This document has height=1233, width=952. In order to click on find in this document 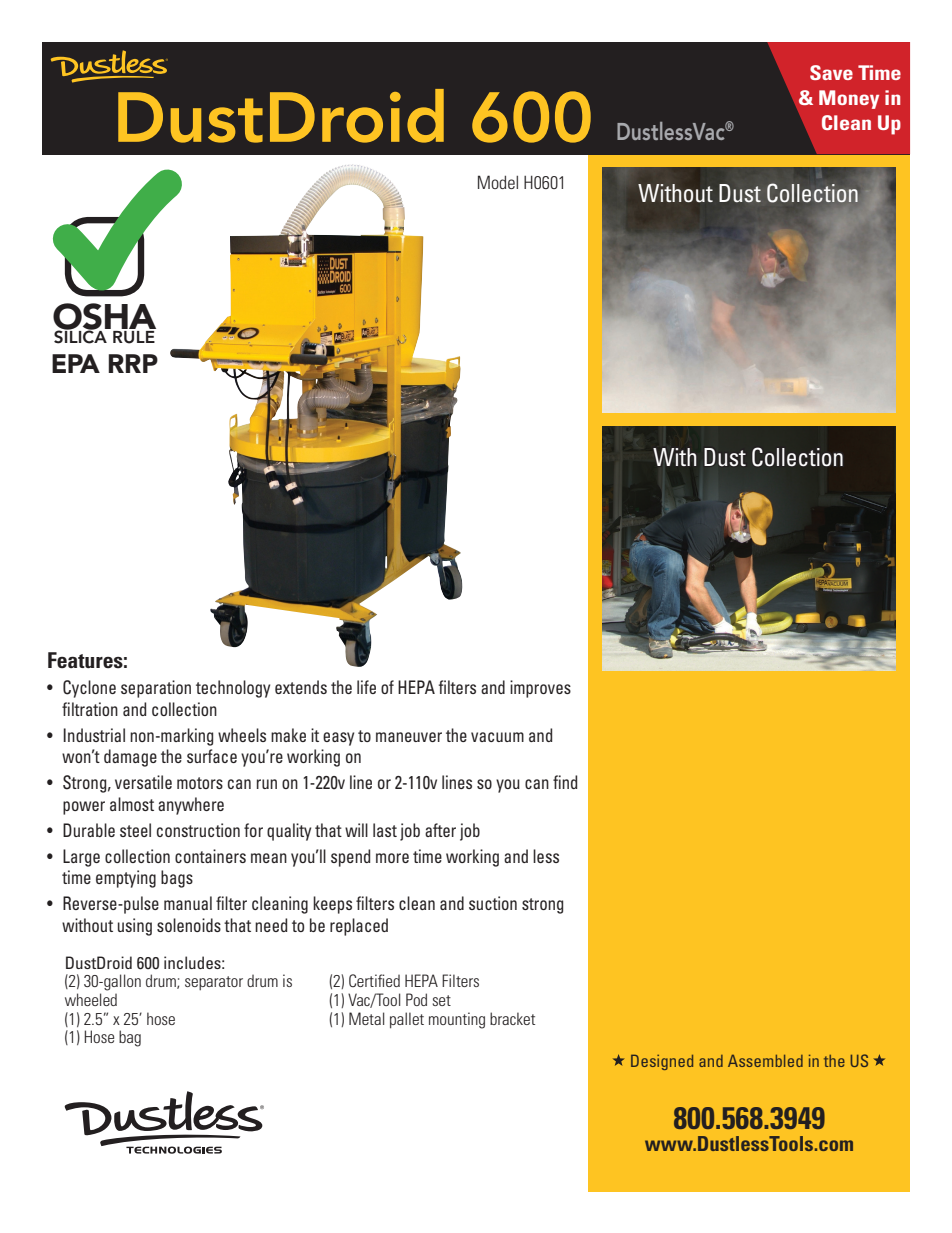, I will do `click(565, 782)`.
